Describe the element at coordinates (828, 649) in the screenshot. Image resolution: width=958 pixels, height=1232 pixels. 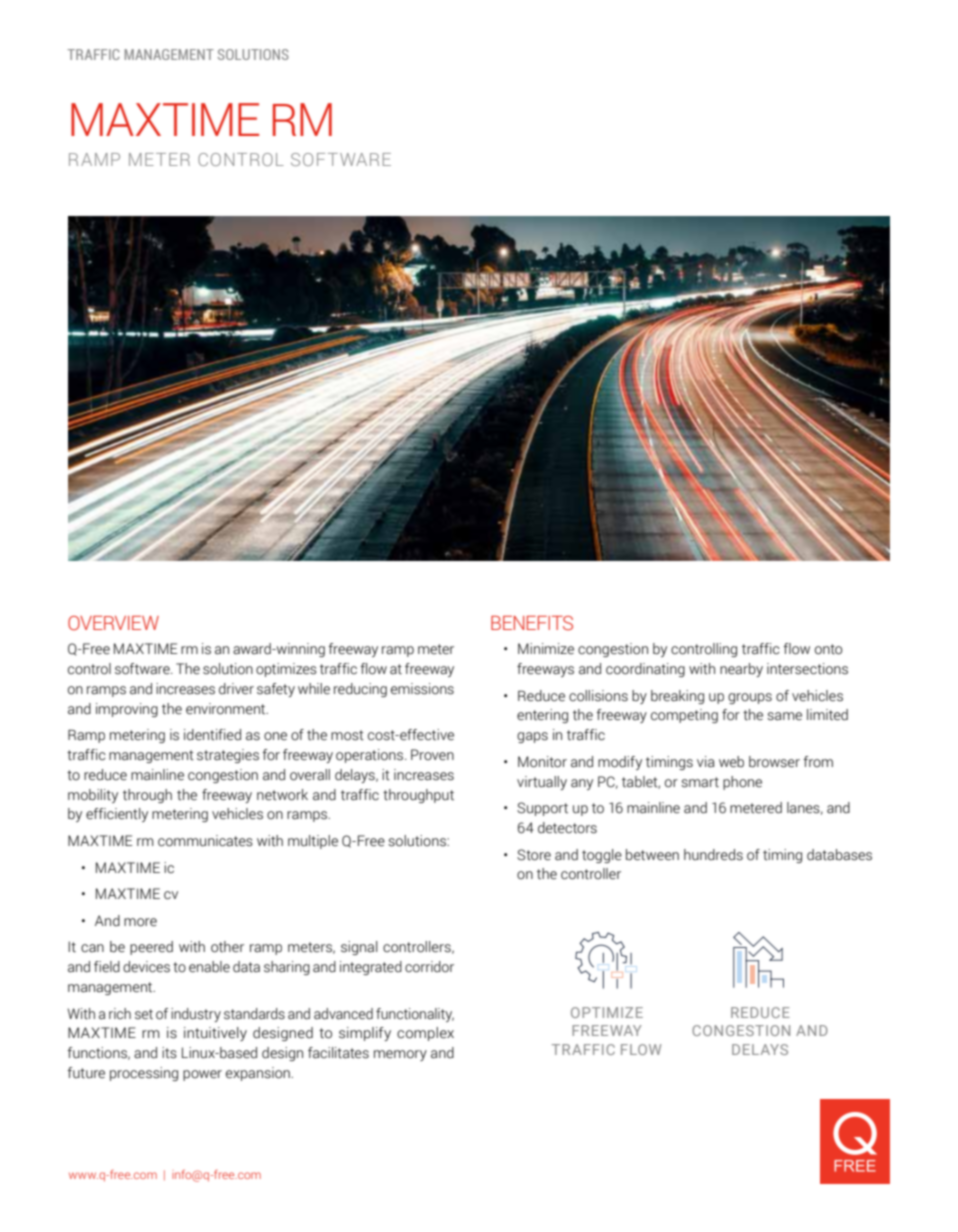
I see `onto` at that location.
